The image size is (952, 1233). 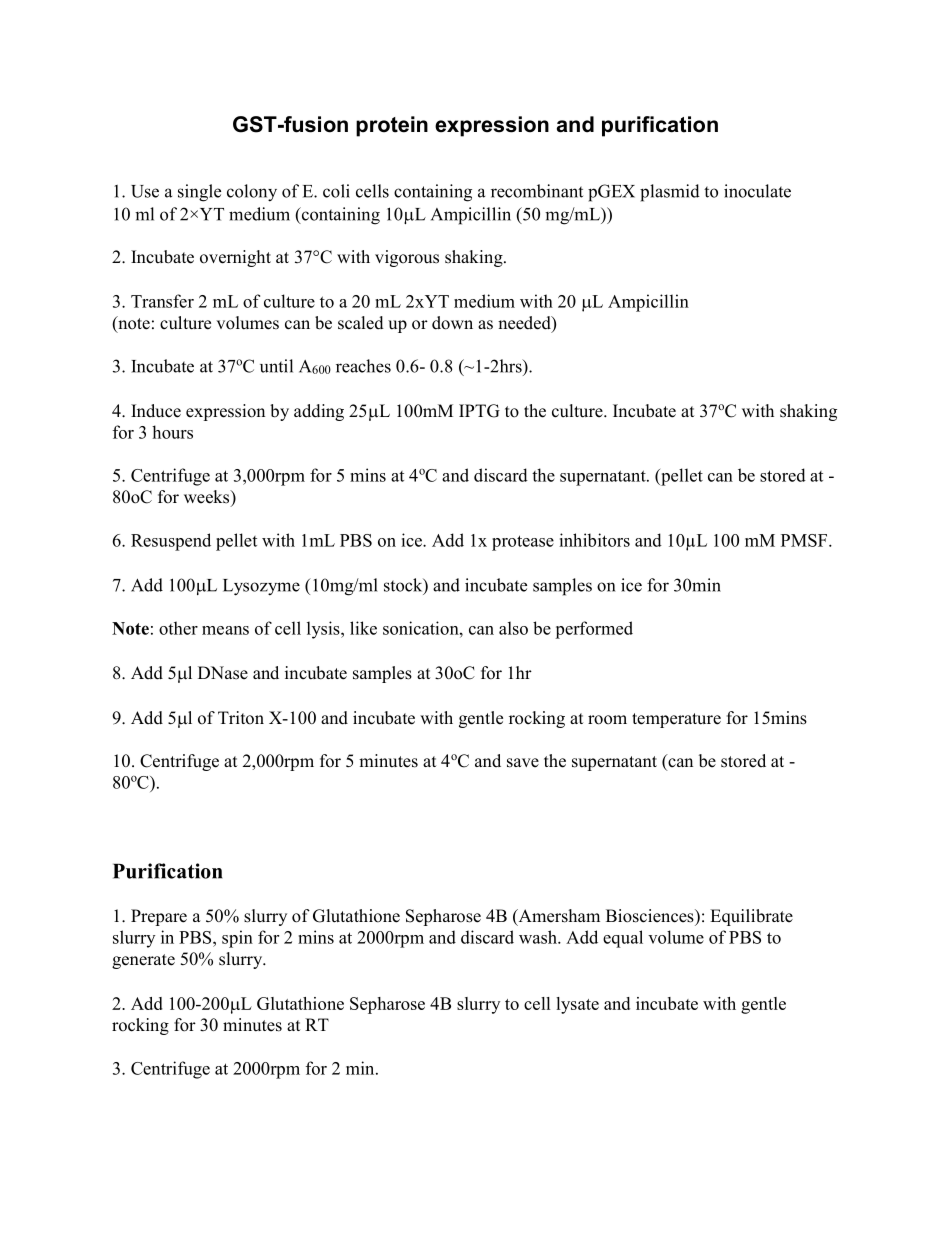 I want to click on means, so click(x=225, y=630).
